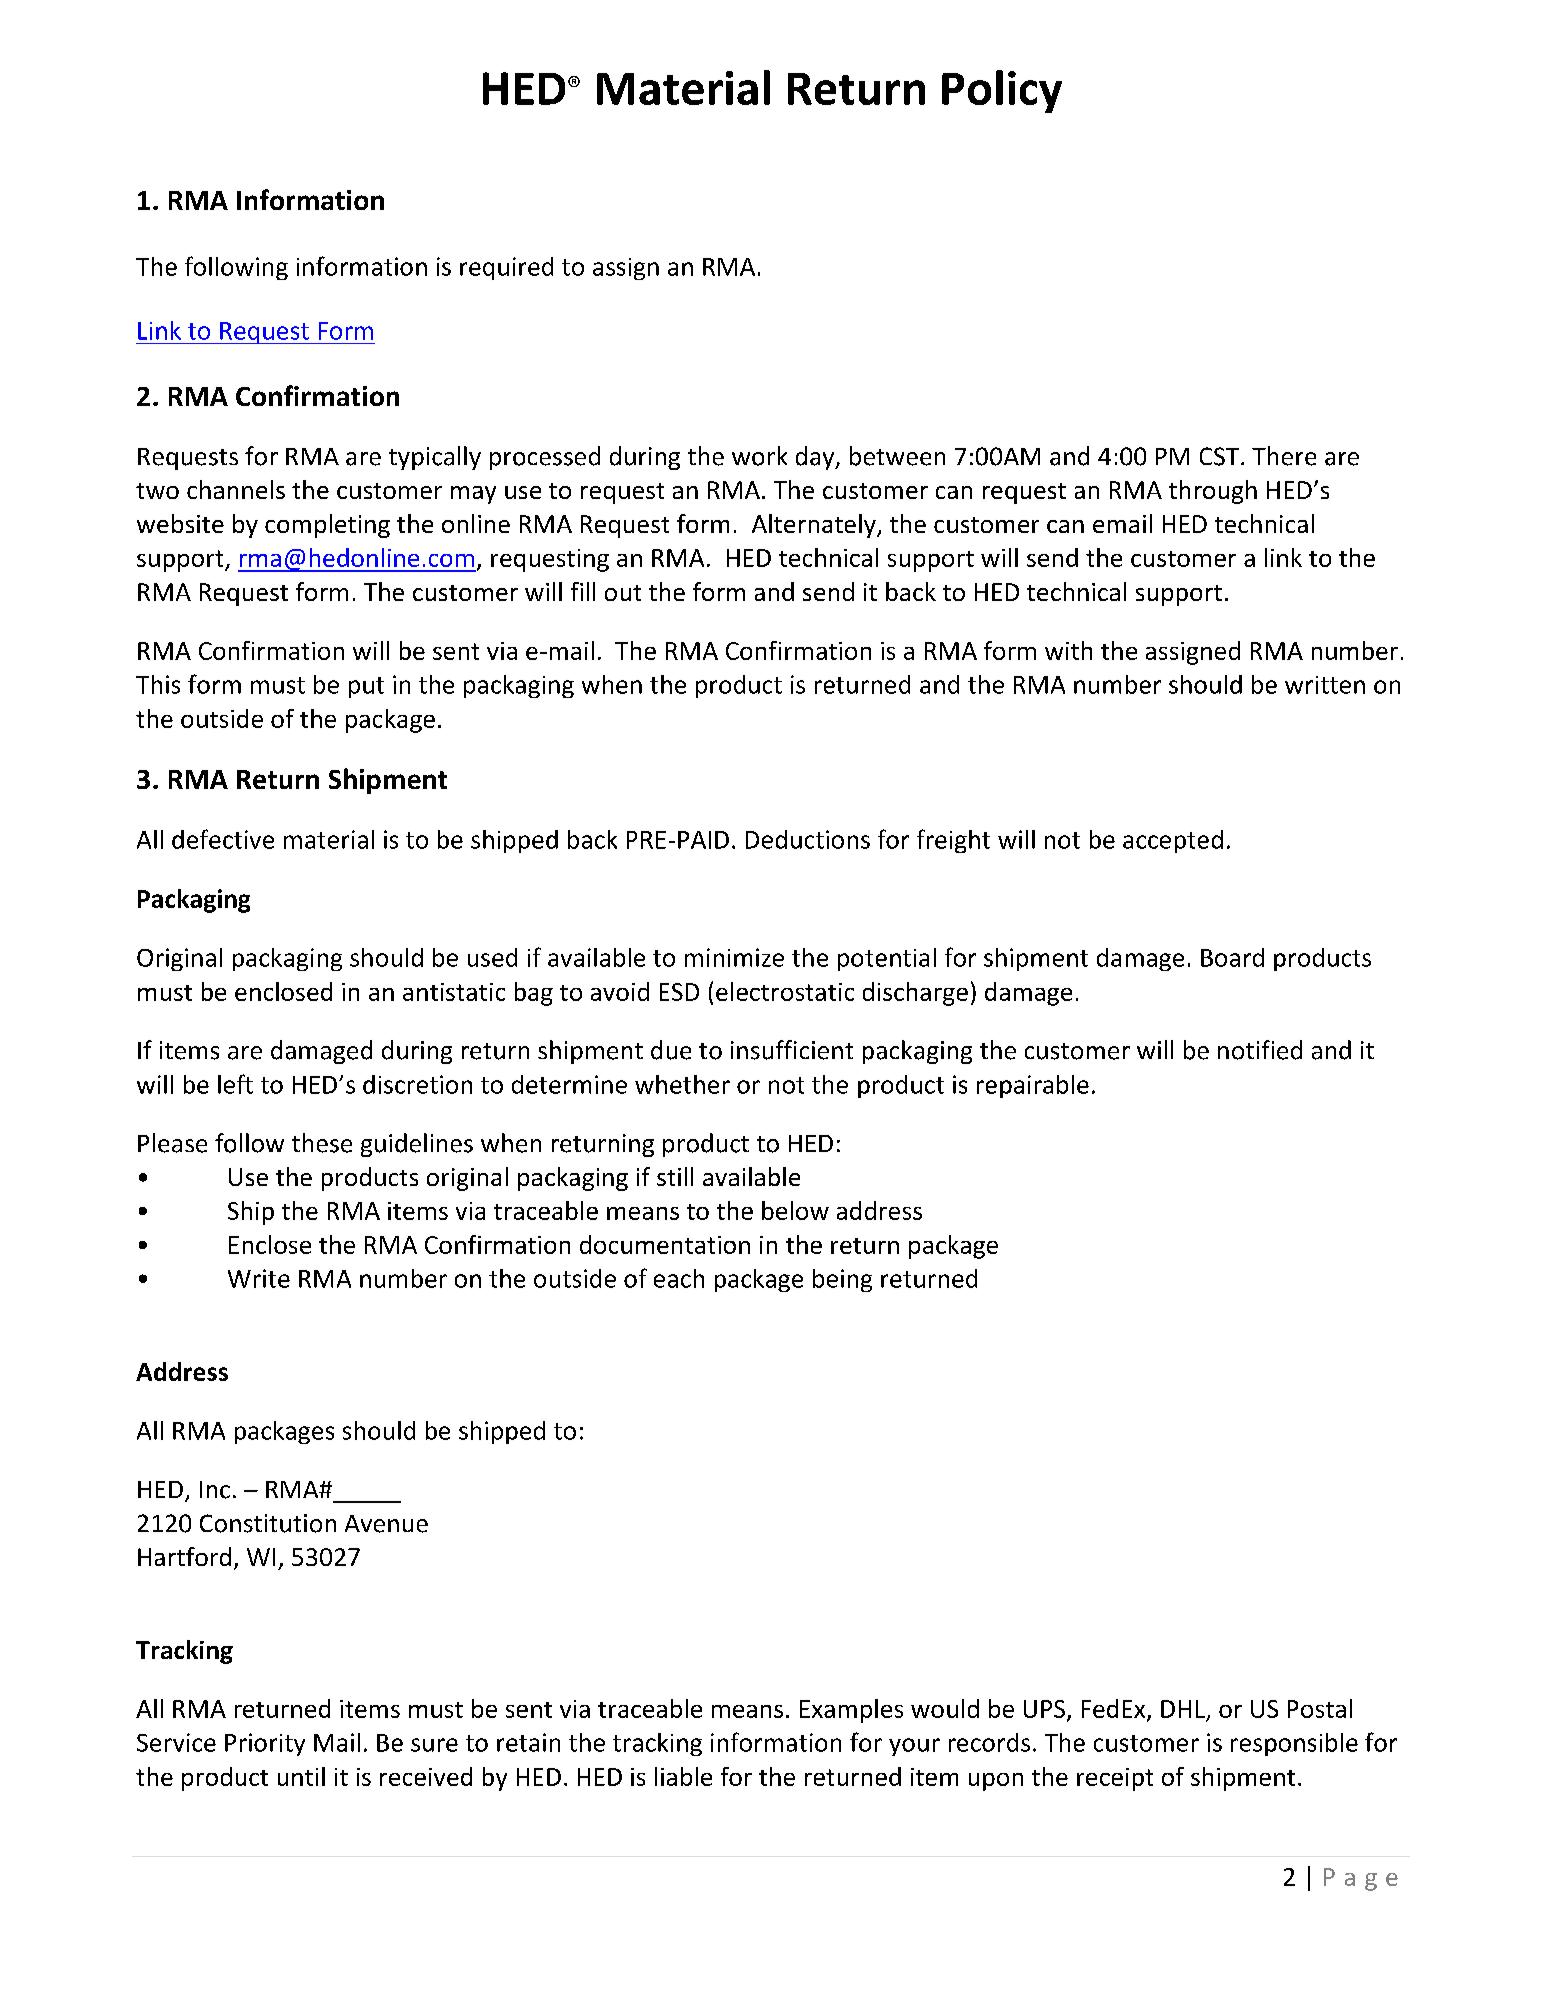  I want to click on defective, so click(223, 839).
